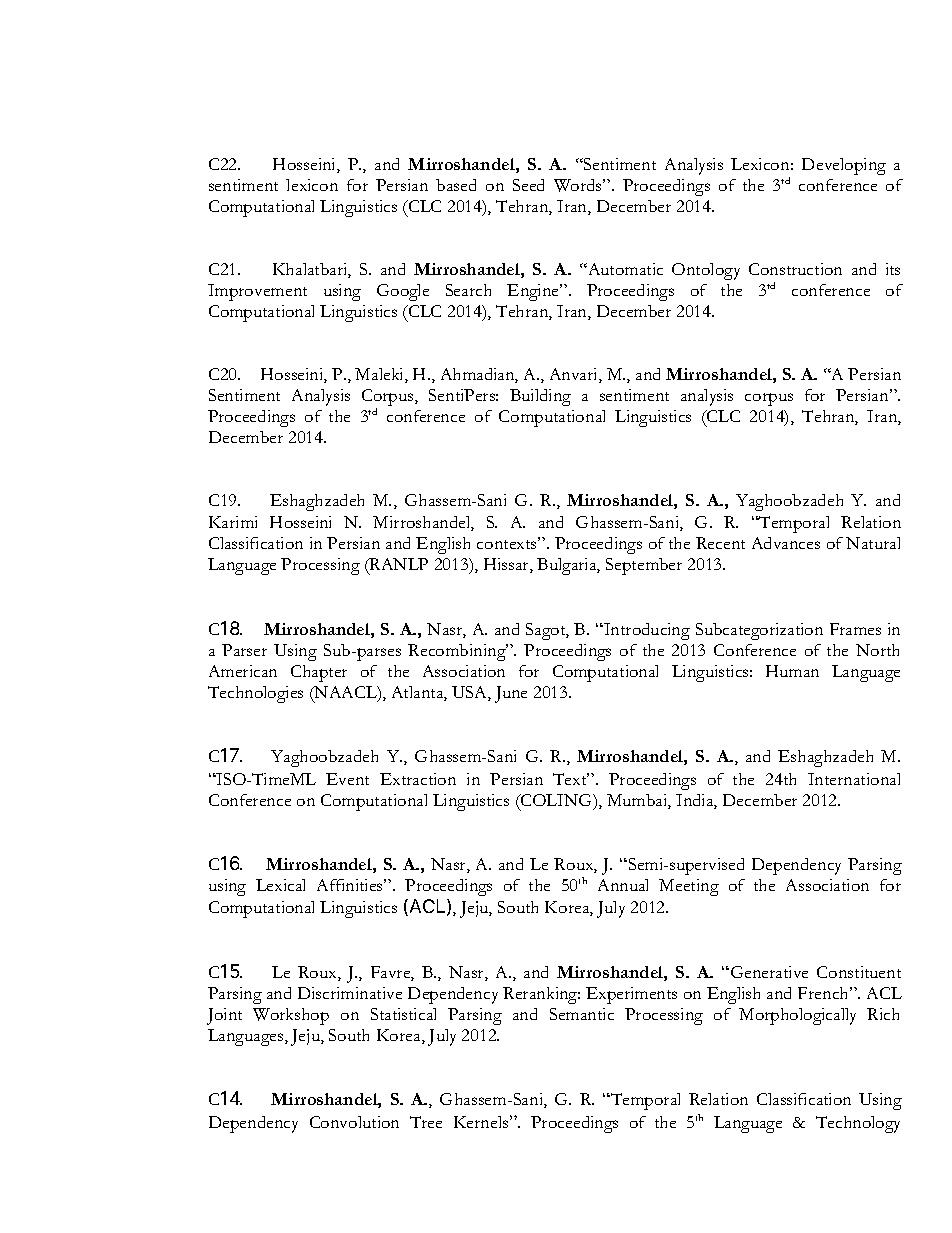  I want to click on Chapter, so click(319, 673).
